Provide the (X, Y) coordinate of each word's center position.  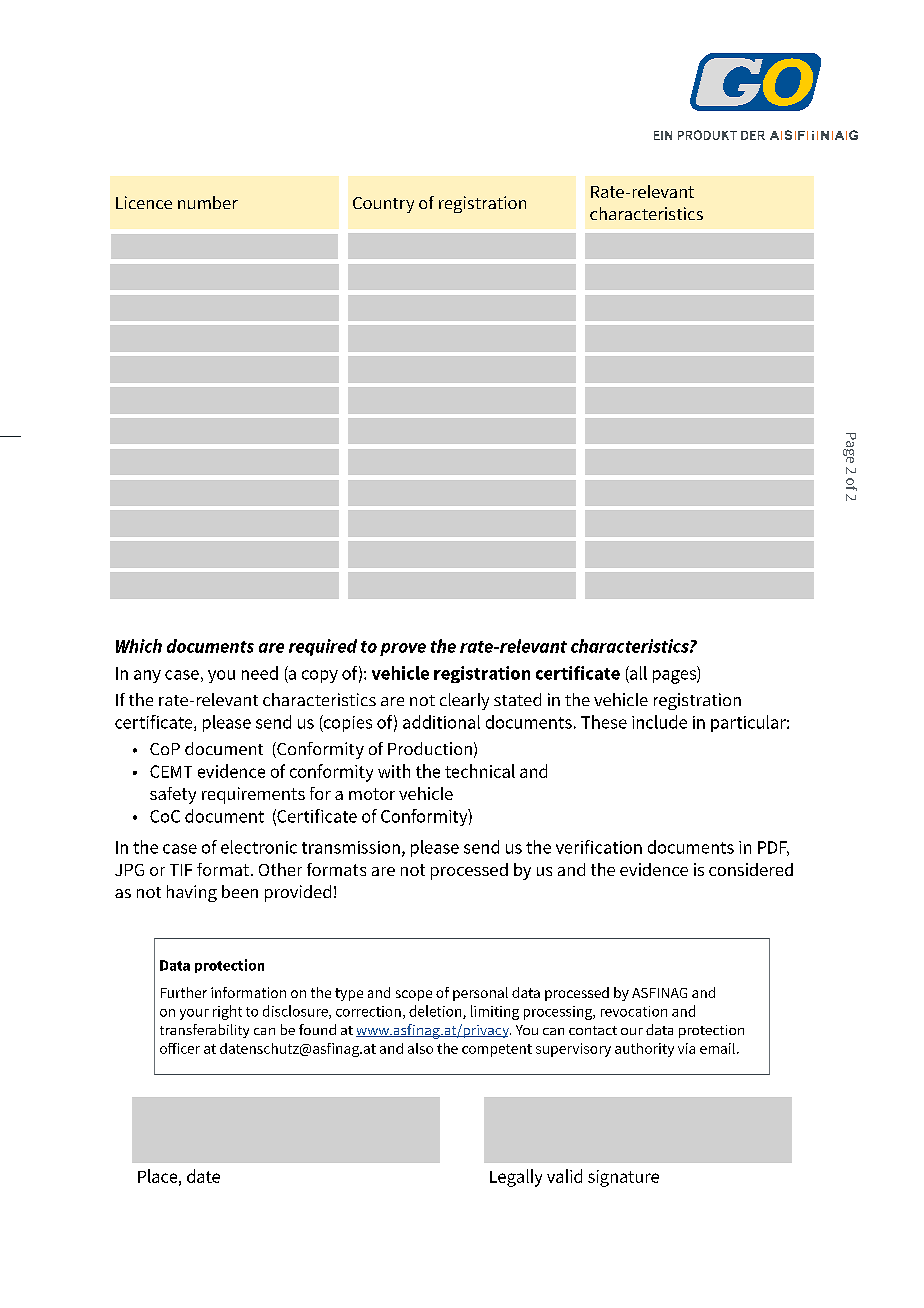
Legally (516, 1178)
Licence (144, 202)
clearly (464, 701)
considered (751, 869)
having (192, 893)
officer (180, 1048)
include (659, 722)
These (604, 722)
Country (383, 205)
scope (414, 995)
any (147, 676)
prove (403, 649)
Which (139, 646)
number (208, 202)
